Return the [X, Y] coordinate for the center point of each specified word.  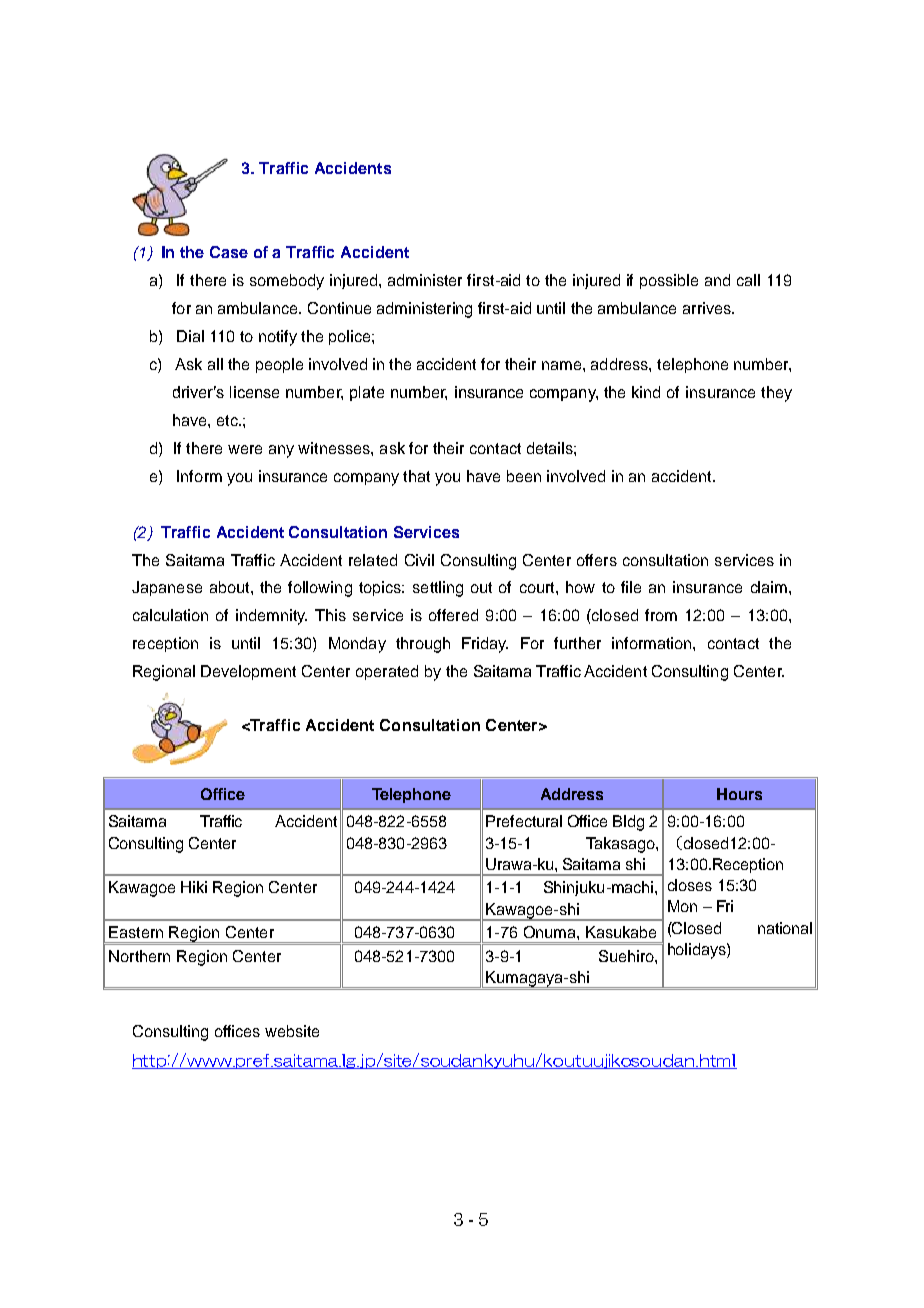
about [231, 587]
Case [229, 252]
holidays [698, 951]
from [661, 615]
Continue [339, 308]
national [785, 928]
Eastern [136, 932]
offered [453, 615]
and [717, 280]
